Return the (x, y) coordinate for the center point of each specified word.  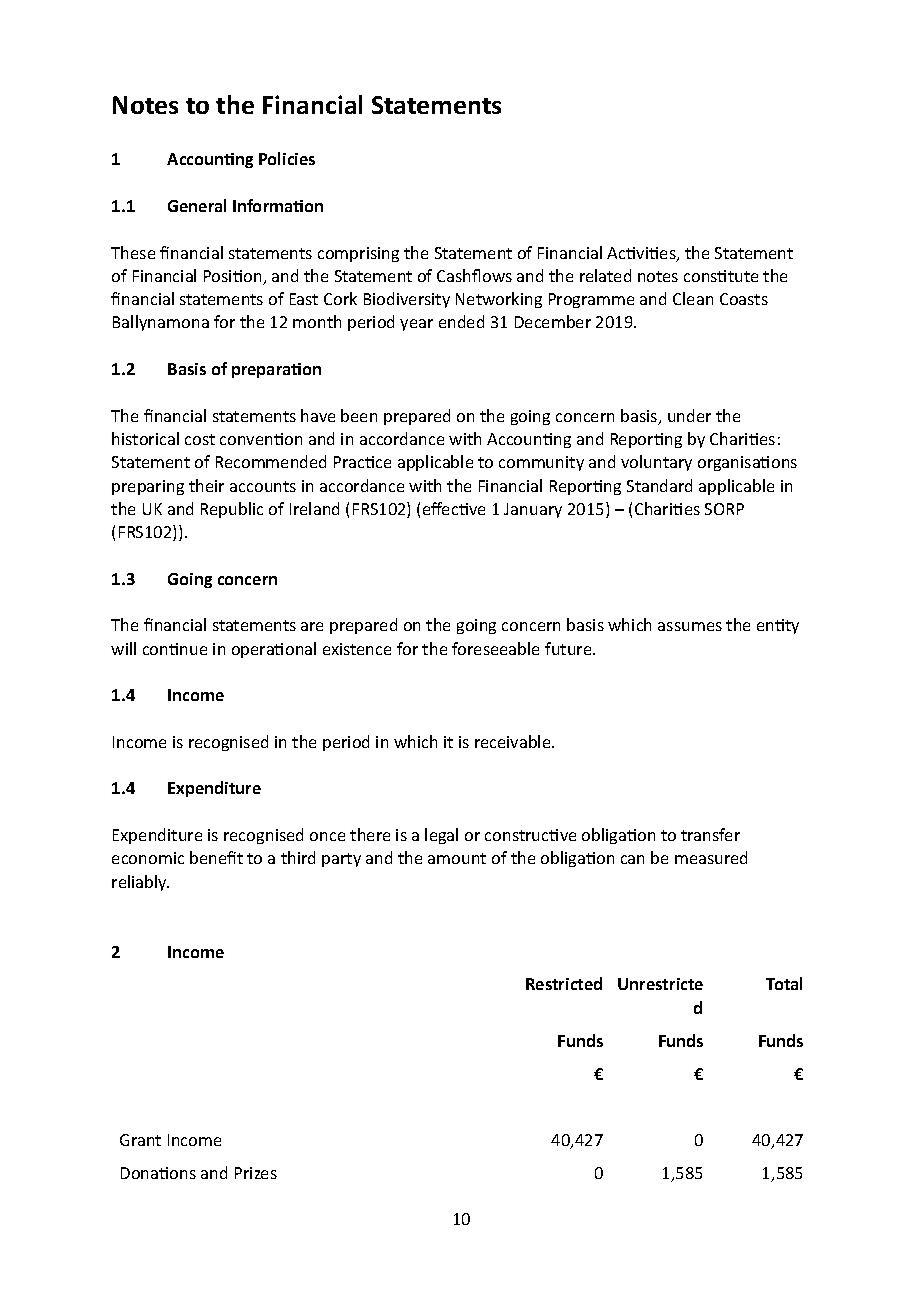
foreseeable (495, 648)
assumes (690, 626)
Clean (693, 298)
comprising (358, 254)
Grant (140, 1140)
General (197, 205)
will (123, 648)
